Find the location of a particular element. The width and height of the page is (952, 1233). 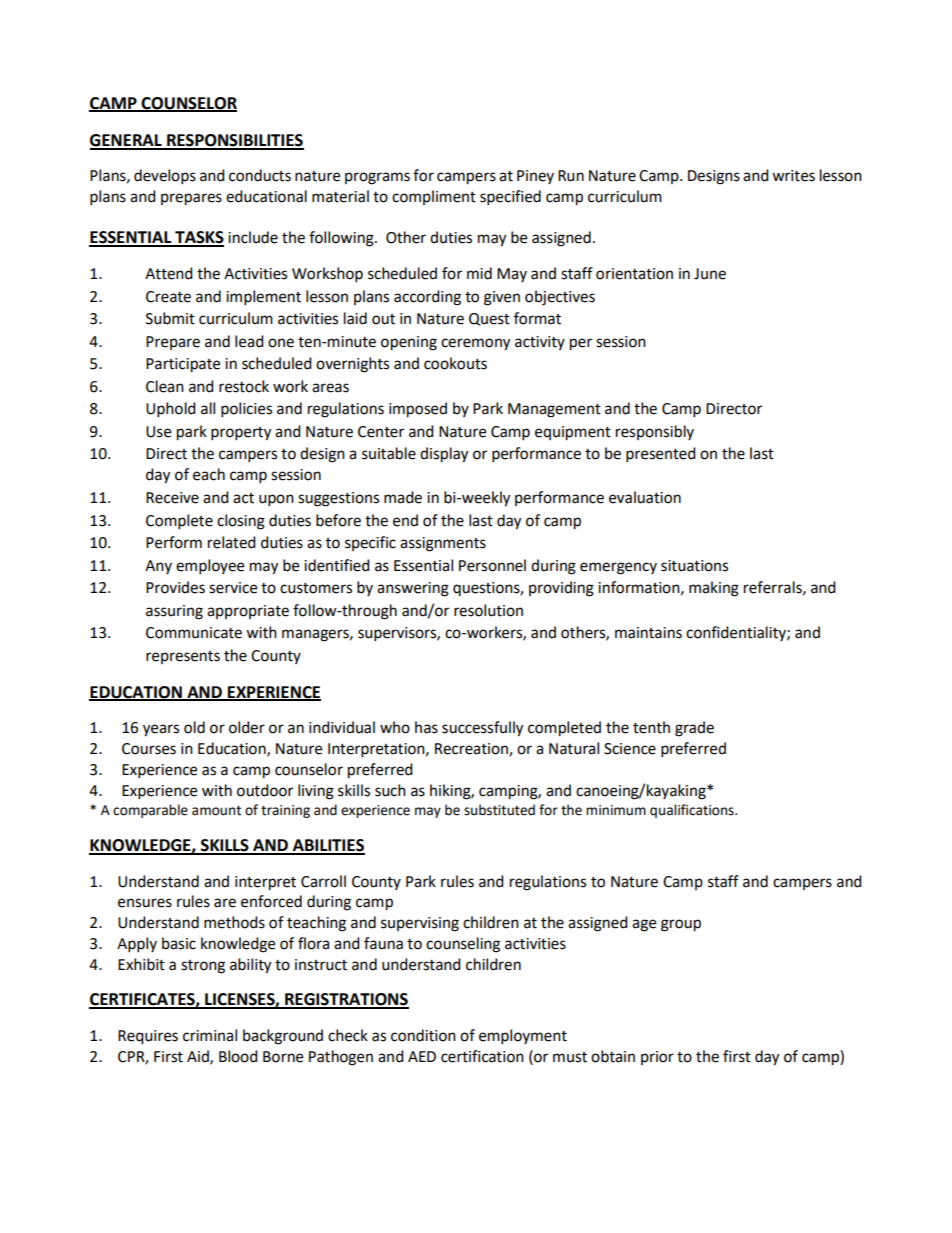

responsibly is located at coordinates (655, 432).
